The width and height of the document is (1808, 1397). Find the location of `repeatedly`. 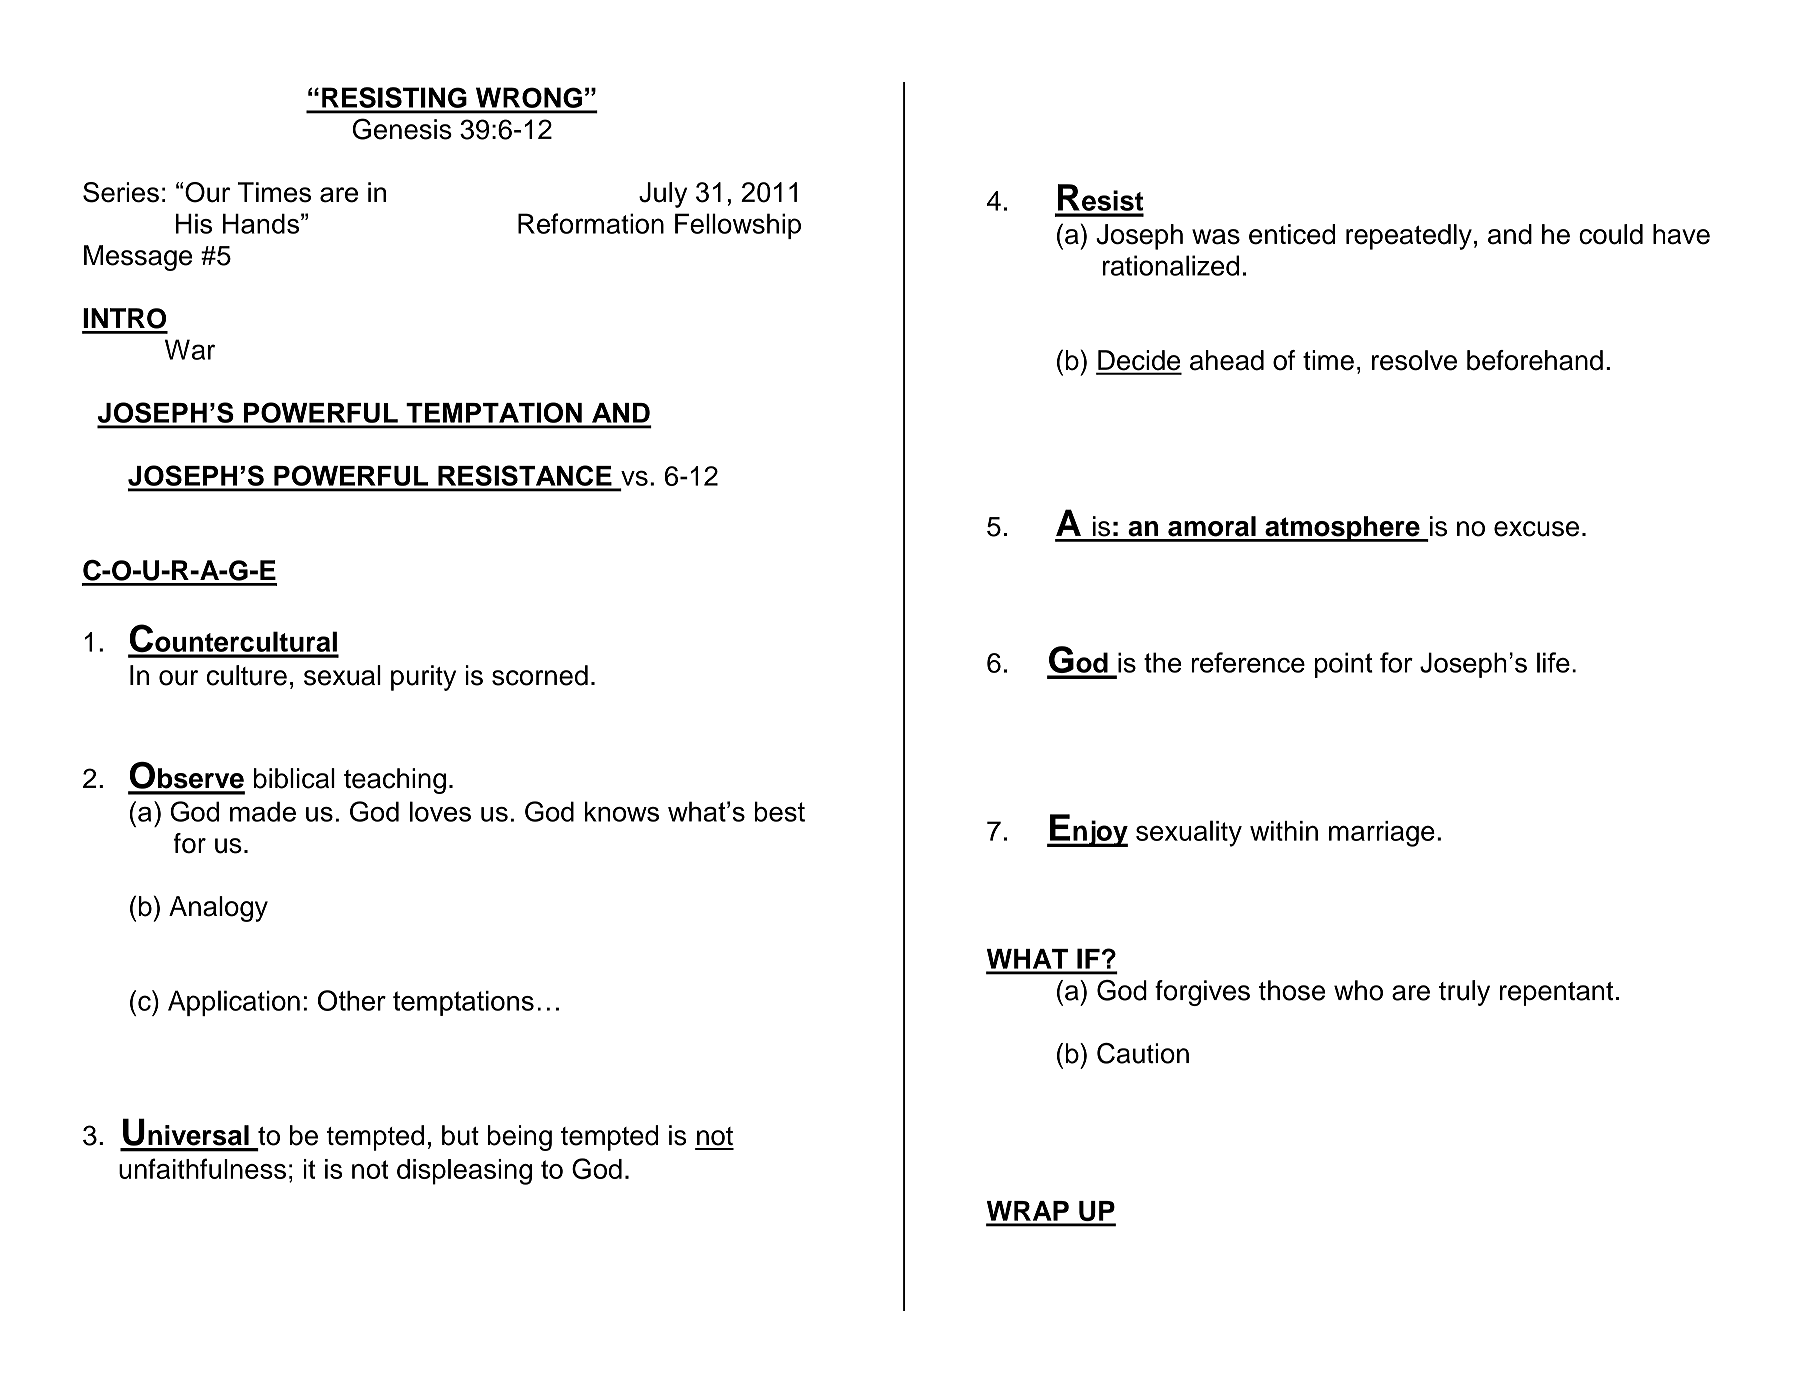

repeatedly is located at coordinates (1409, 237).
